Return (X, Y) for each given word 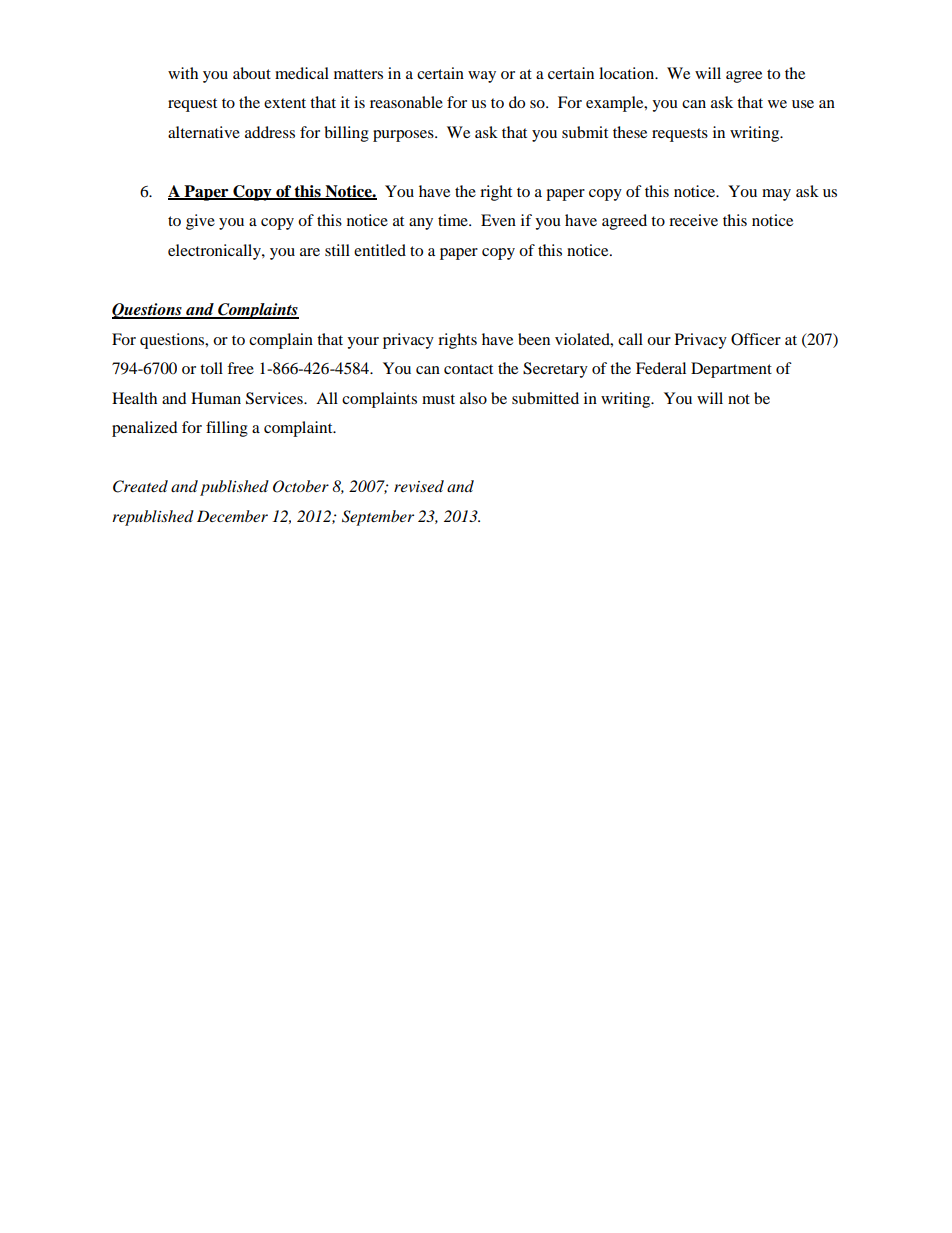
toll (211, 368)
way (482, 77)
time (454, 220)
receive (693, 220)
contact (468, 369)
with (183, 73)
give (200, 222)
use (803, 104)
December (232, 516)
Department (731, 370)
